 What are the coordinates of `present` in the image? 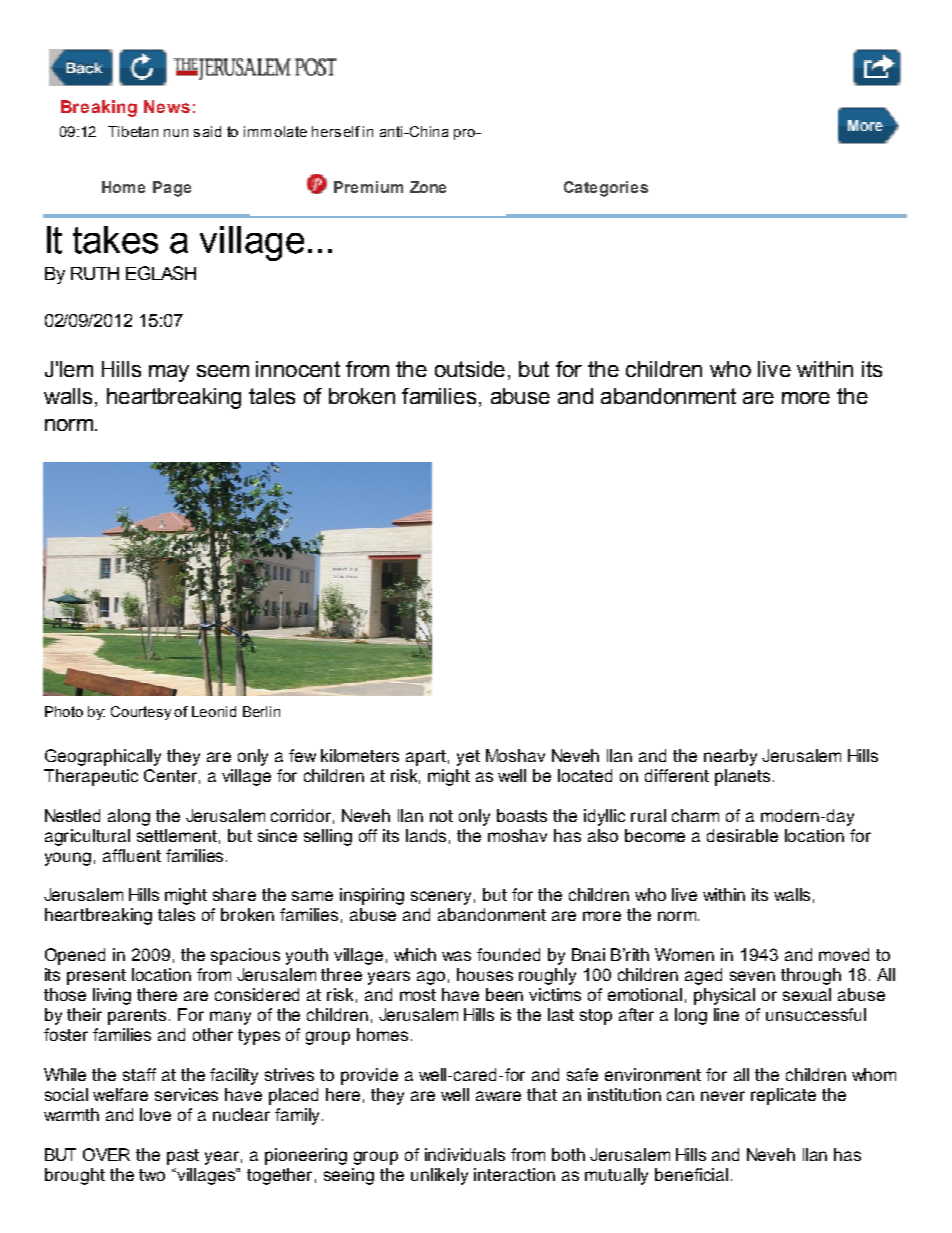 It's located at (96, 977).
